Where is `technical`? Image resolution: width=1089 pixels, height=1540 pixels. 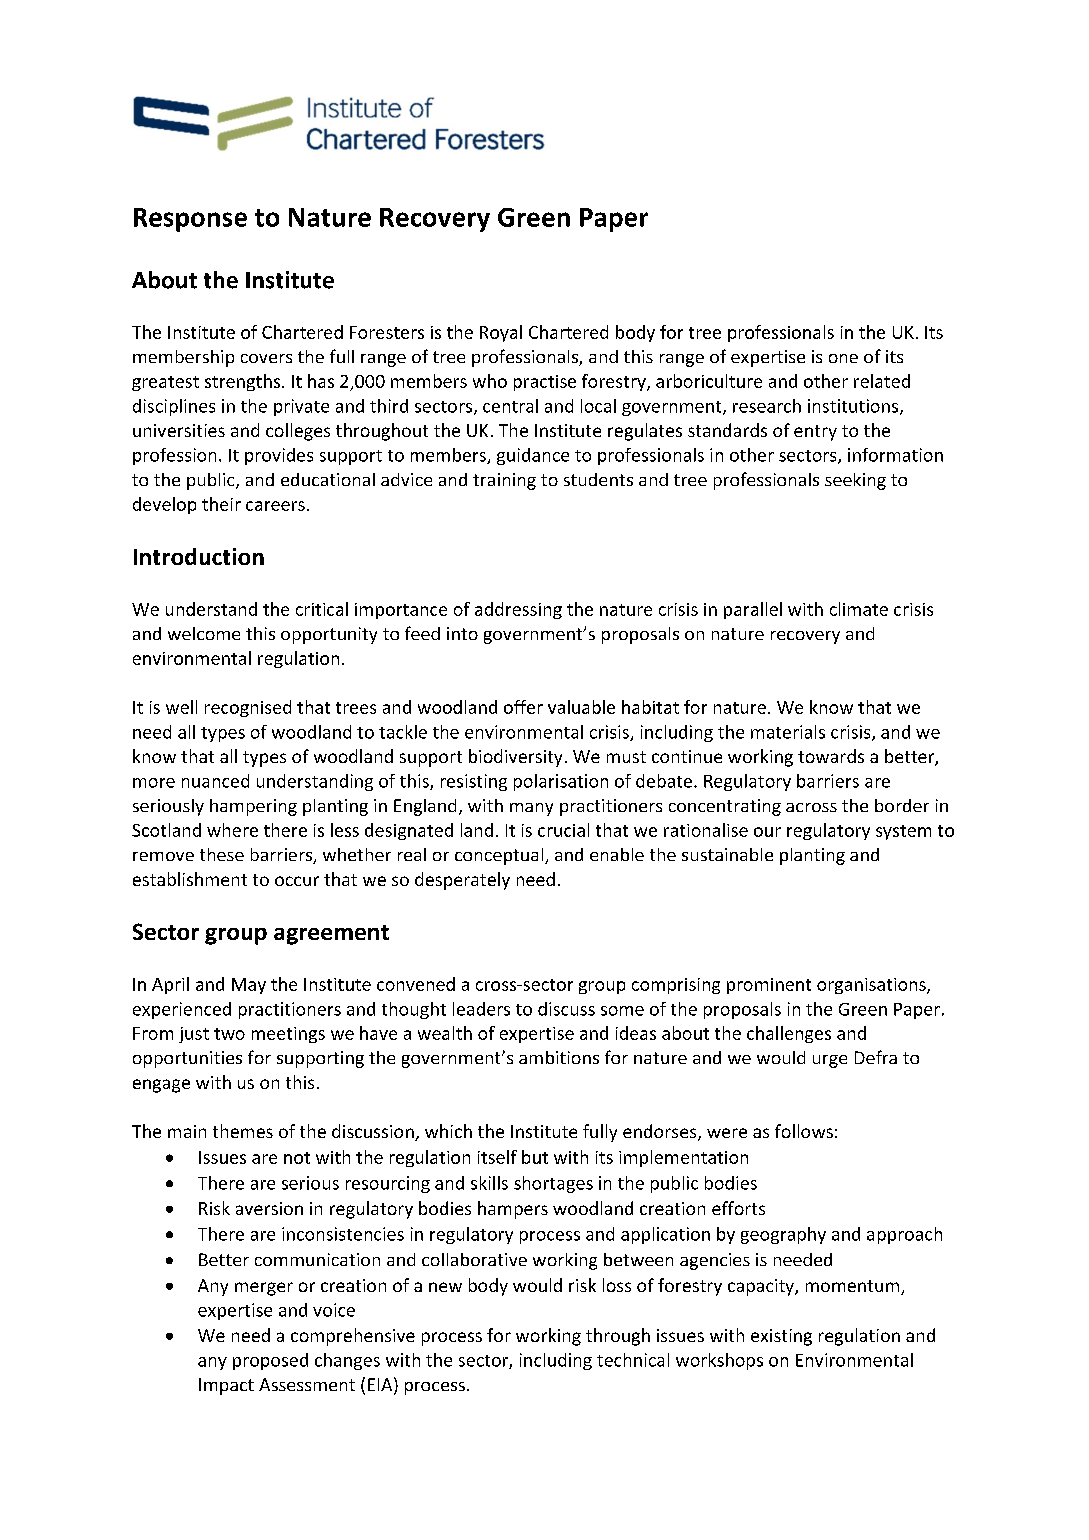 technical is located at coordinates (633, 1360).
